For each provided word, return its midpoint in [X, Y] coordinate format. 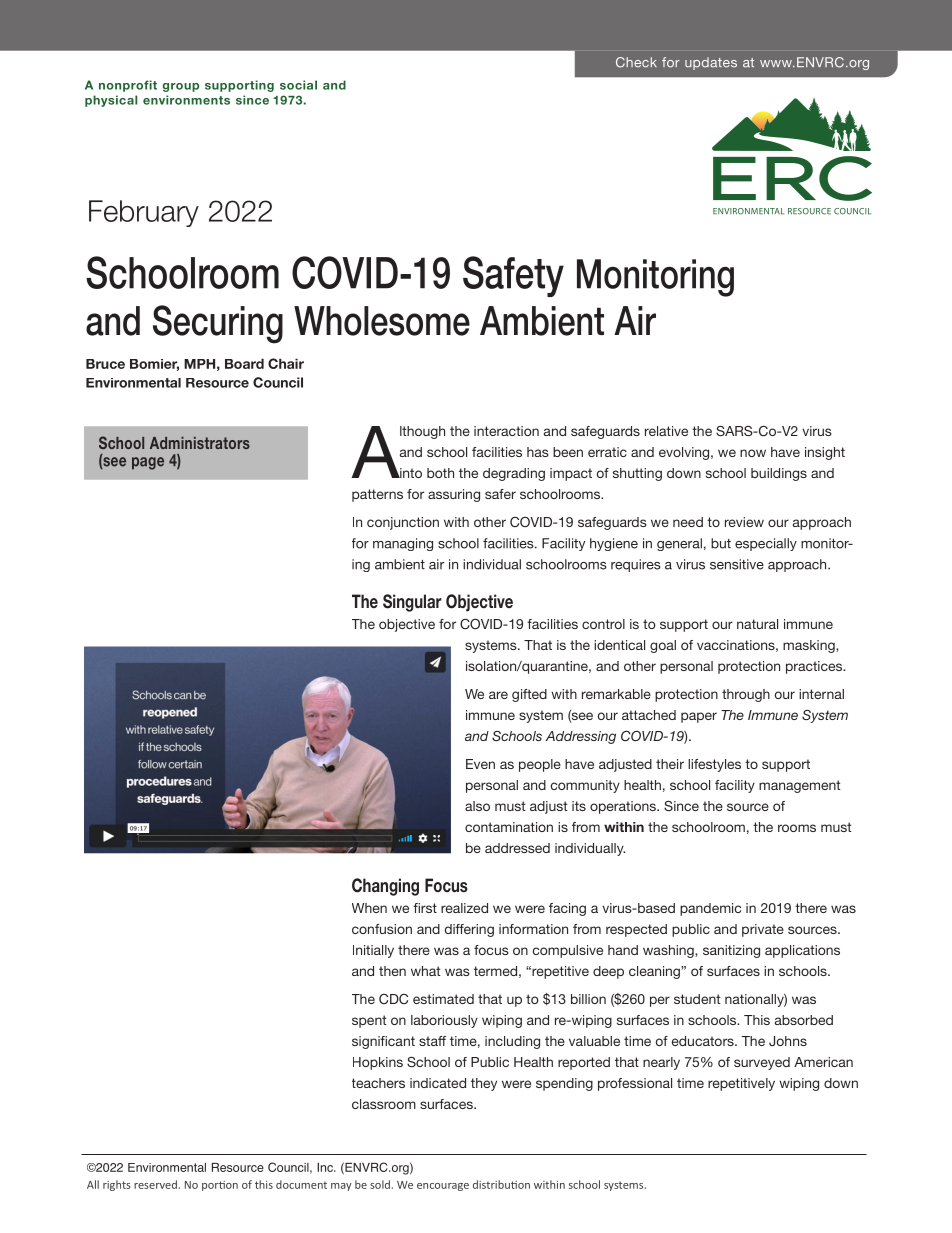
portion [220, 1186]
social [298, 85]
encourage [443, 1187]
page [148, 463]
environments [186, 100]
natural [757, 624]
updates [711, 63]
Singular [412, 603]
